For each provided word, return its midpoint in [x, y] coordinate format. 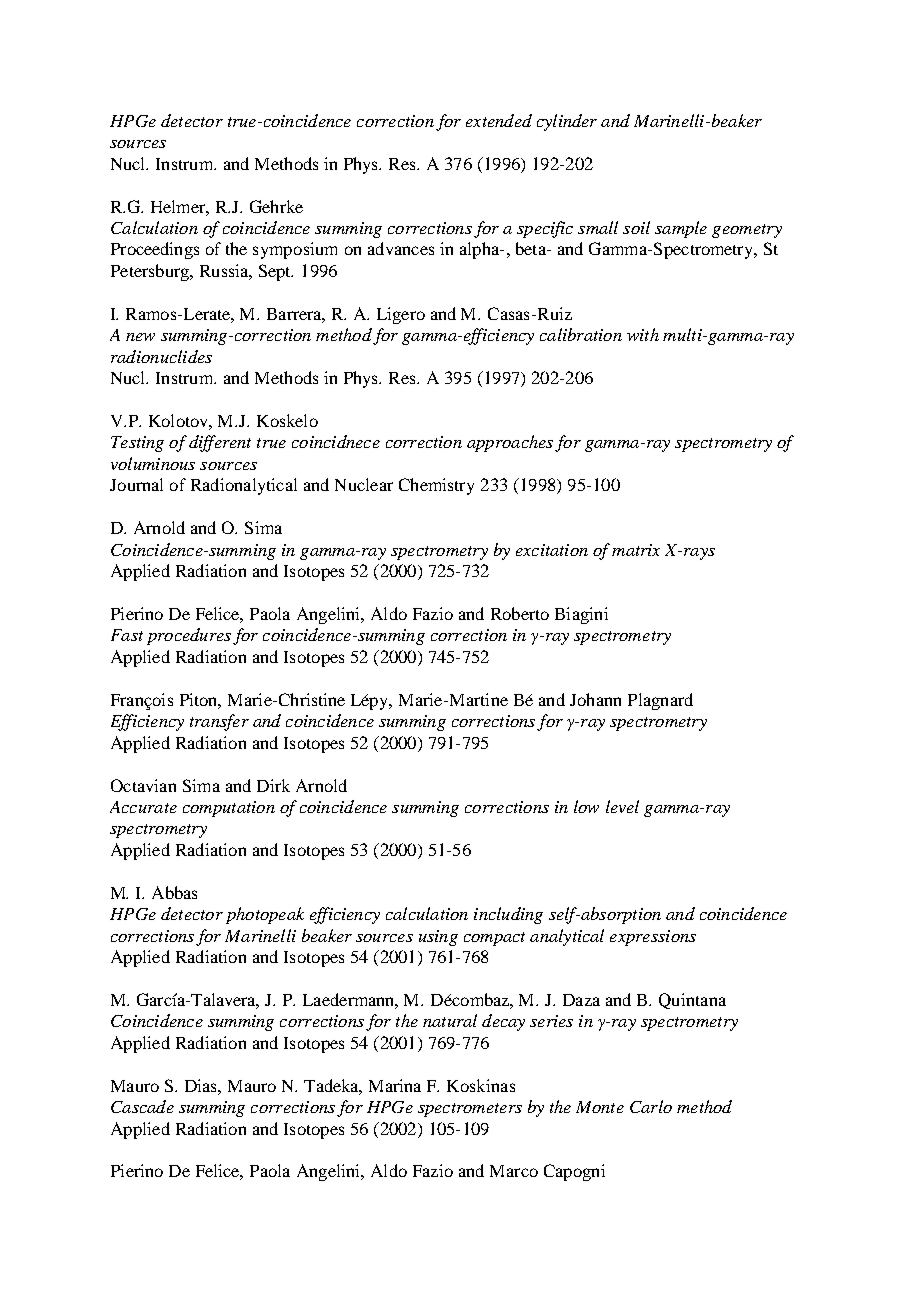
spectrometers [470, 1110]
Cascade [142, 1106]
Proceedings [155, 250]
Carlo [651, 1106]
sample [681, 229]
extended [499, 120]
